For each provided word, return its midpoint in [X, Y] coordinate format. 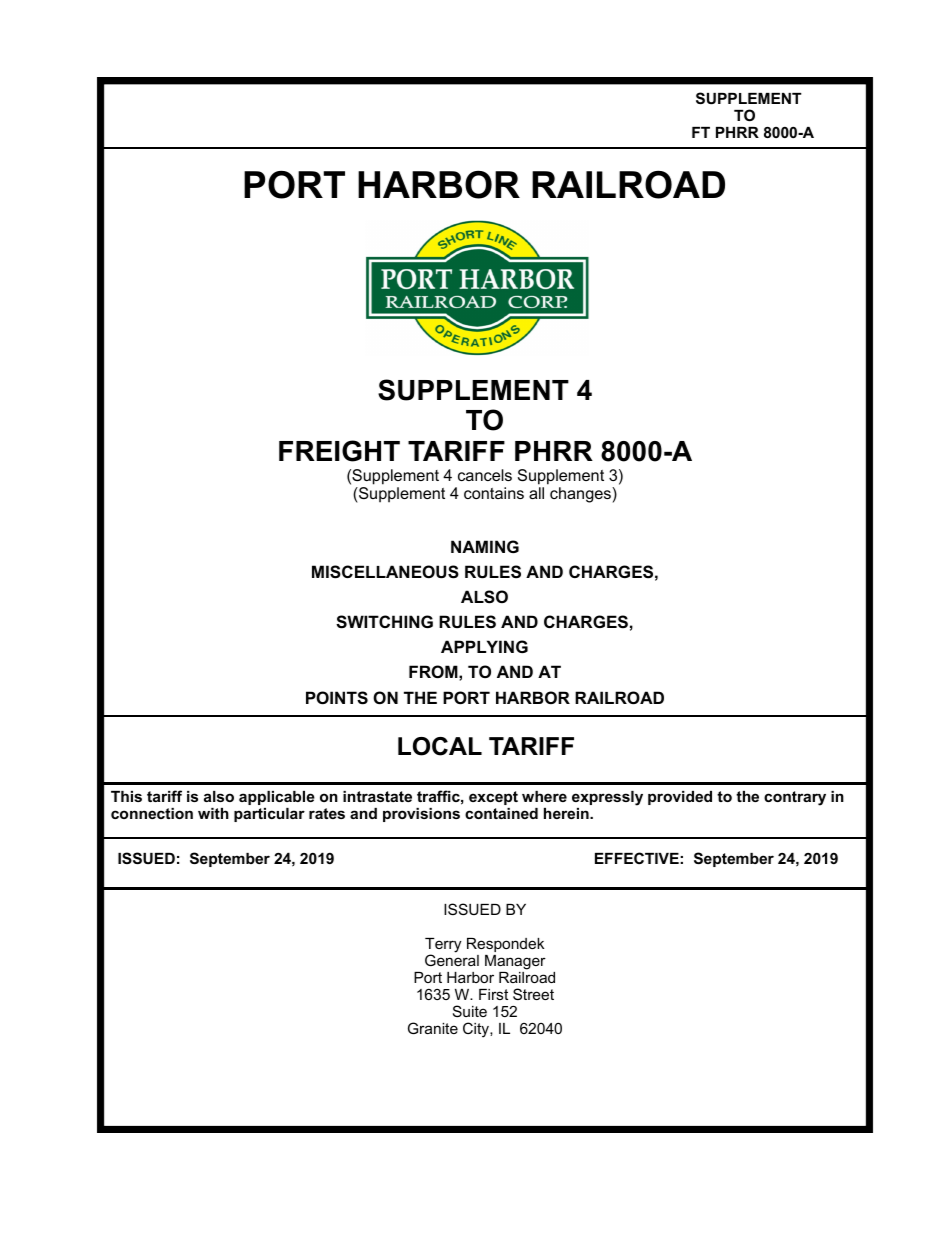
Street [533, 994]
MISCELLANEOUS [385, 572]
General [452, 960]
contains [494, 493]
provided [680, 798]
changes [581, 495]
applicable [277, 798]
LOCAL [440, 746]
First [493, 994]
